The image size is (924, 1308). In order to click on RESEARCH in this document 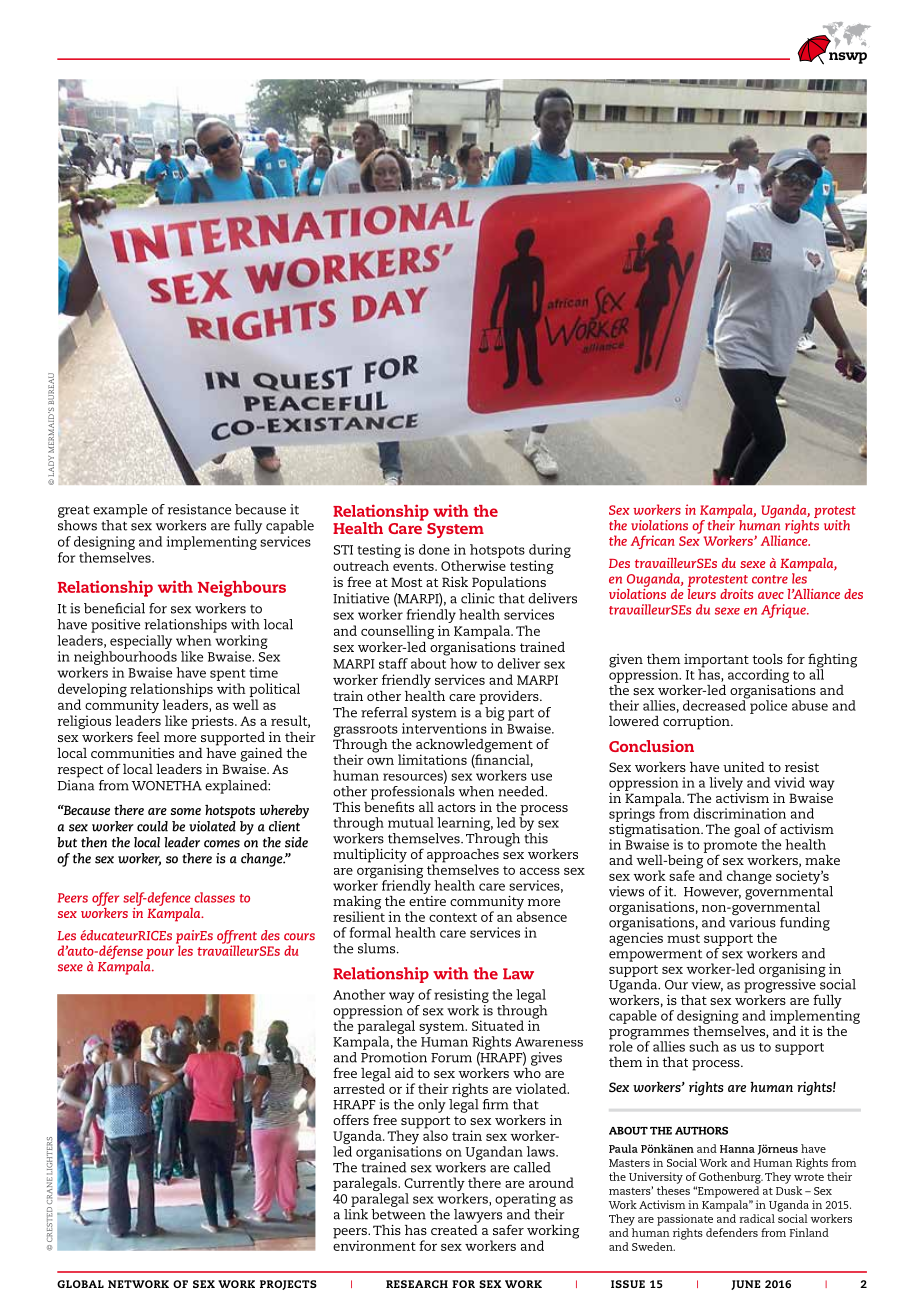, I will do `click(417, 1284)`.
